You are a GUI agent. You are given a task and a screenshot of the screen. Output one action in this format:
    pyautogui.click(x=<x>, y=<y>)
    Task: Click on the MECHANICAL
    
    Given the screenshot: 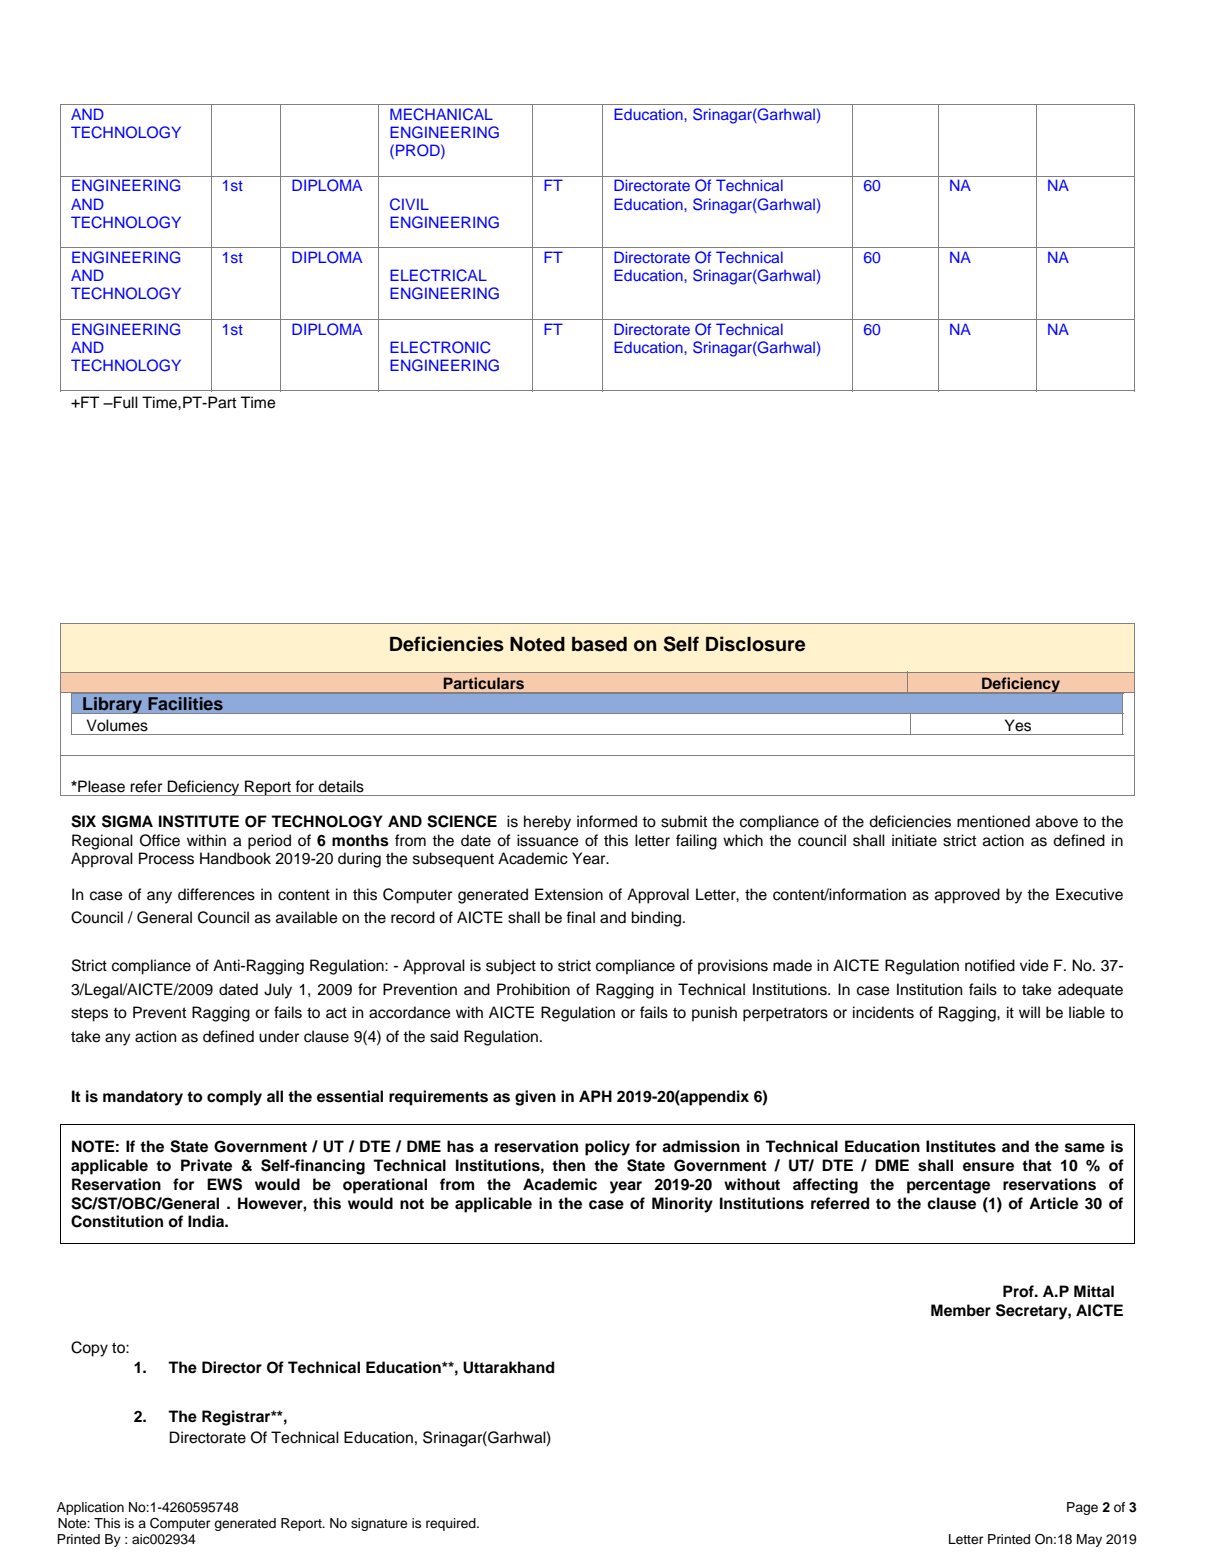 What is the action you would take?
    pyautogui.click(x=441, y=114)
